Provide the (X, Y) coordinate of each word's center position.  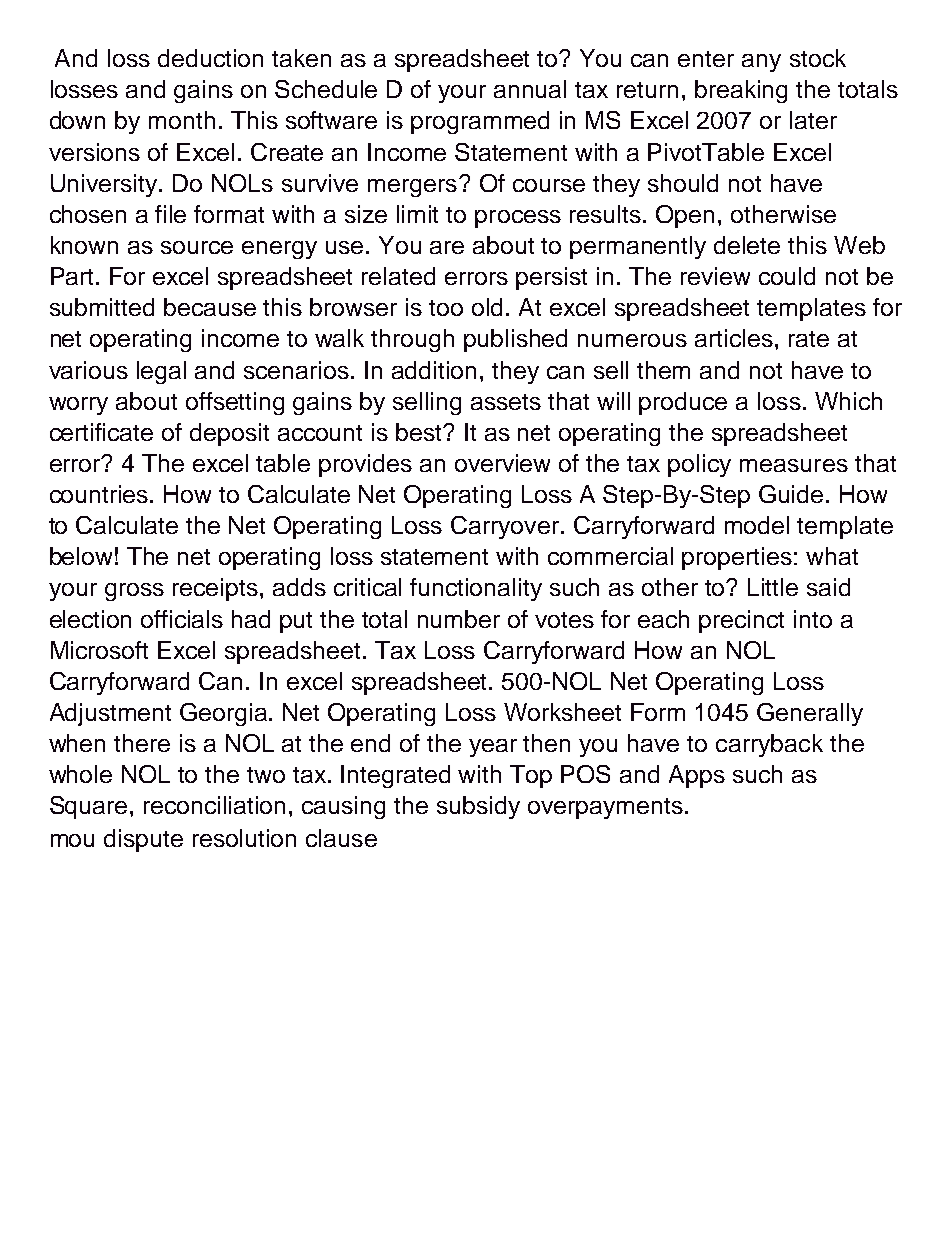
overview (502, 463)
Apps (697, 776)
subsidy (478, 807)
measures (794, 465)
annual (530, 89)
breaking (741, 91)
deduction (210, 58)
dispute (143, 840)
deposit (229, 434)
